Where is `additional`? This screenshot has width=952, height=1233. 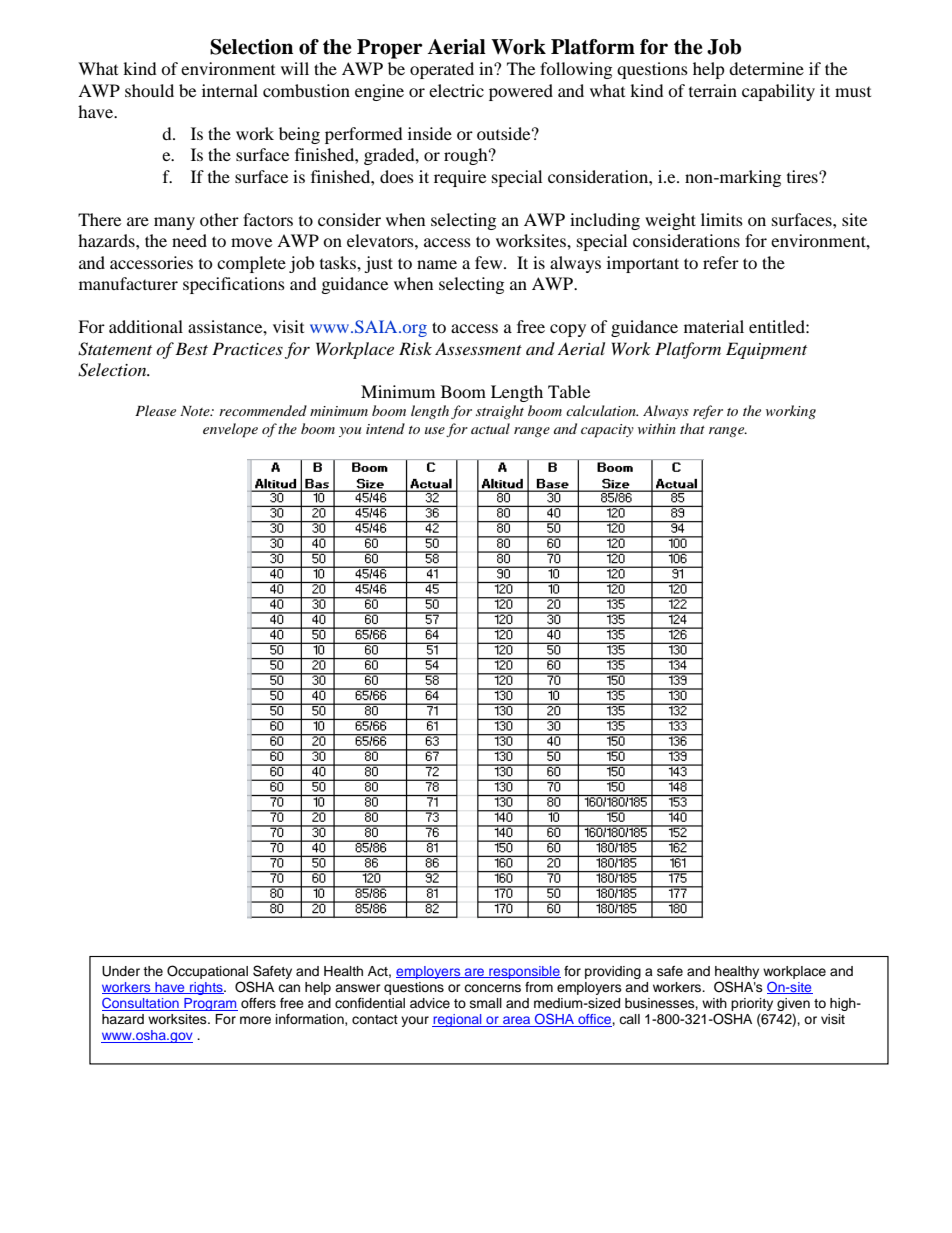 additional is located at coordinates (146, 326).
